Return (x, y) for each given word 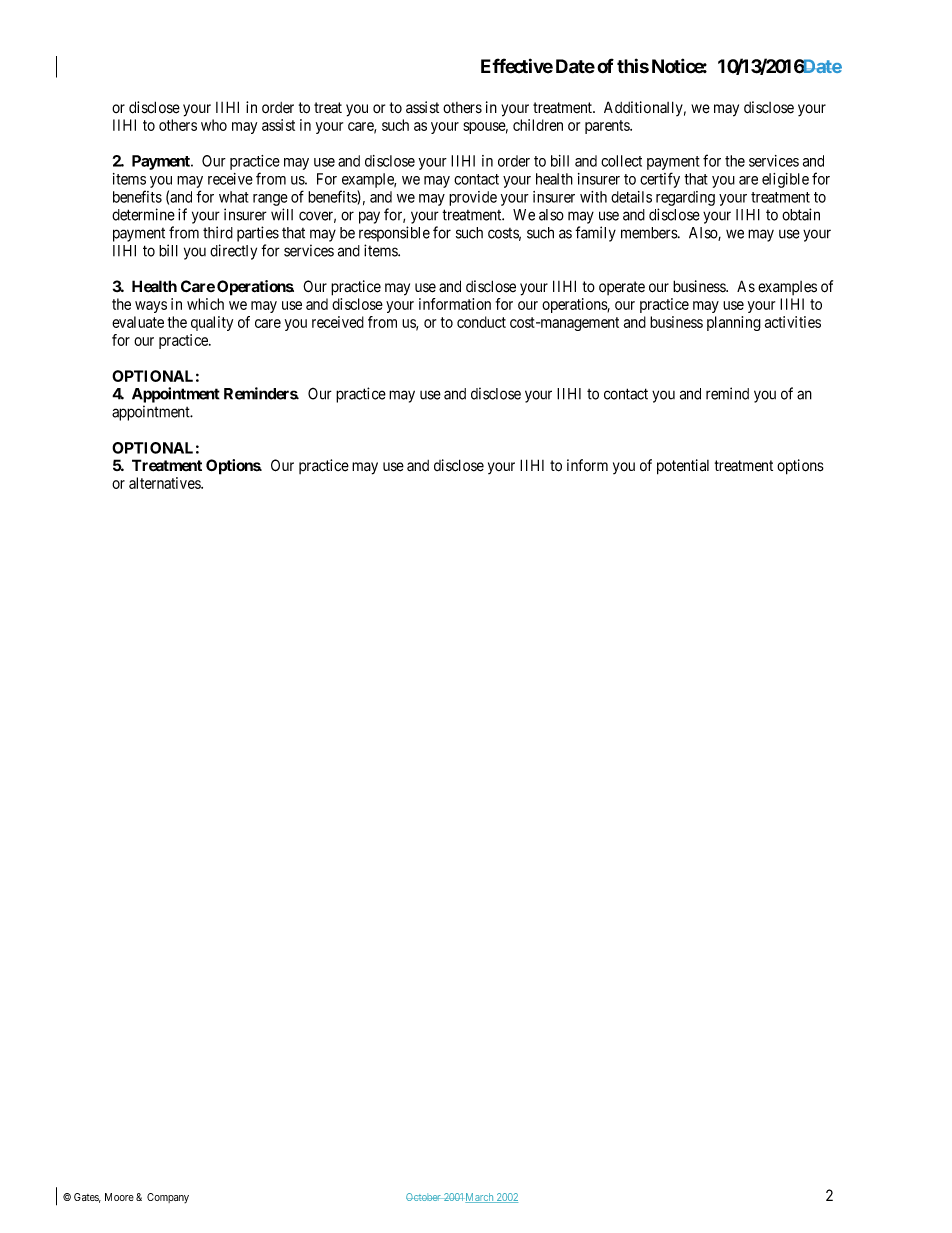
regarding (685, 198)
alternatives (165, 483)
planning (734, 323)
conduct (481, 322)
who (214, 125)
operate (622, 288)
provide (473, 198)
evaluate (138, 322)
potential (683, 467)
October (424, 1197)
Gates (87, 1198)
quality (212, 323)
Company (168, 1198)
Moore (119, 1197)
